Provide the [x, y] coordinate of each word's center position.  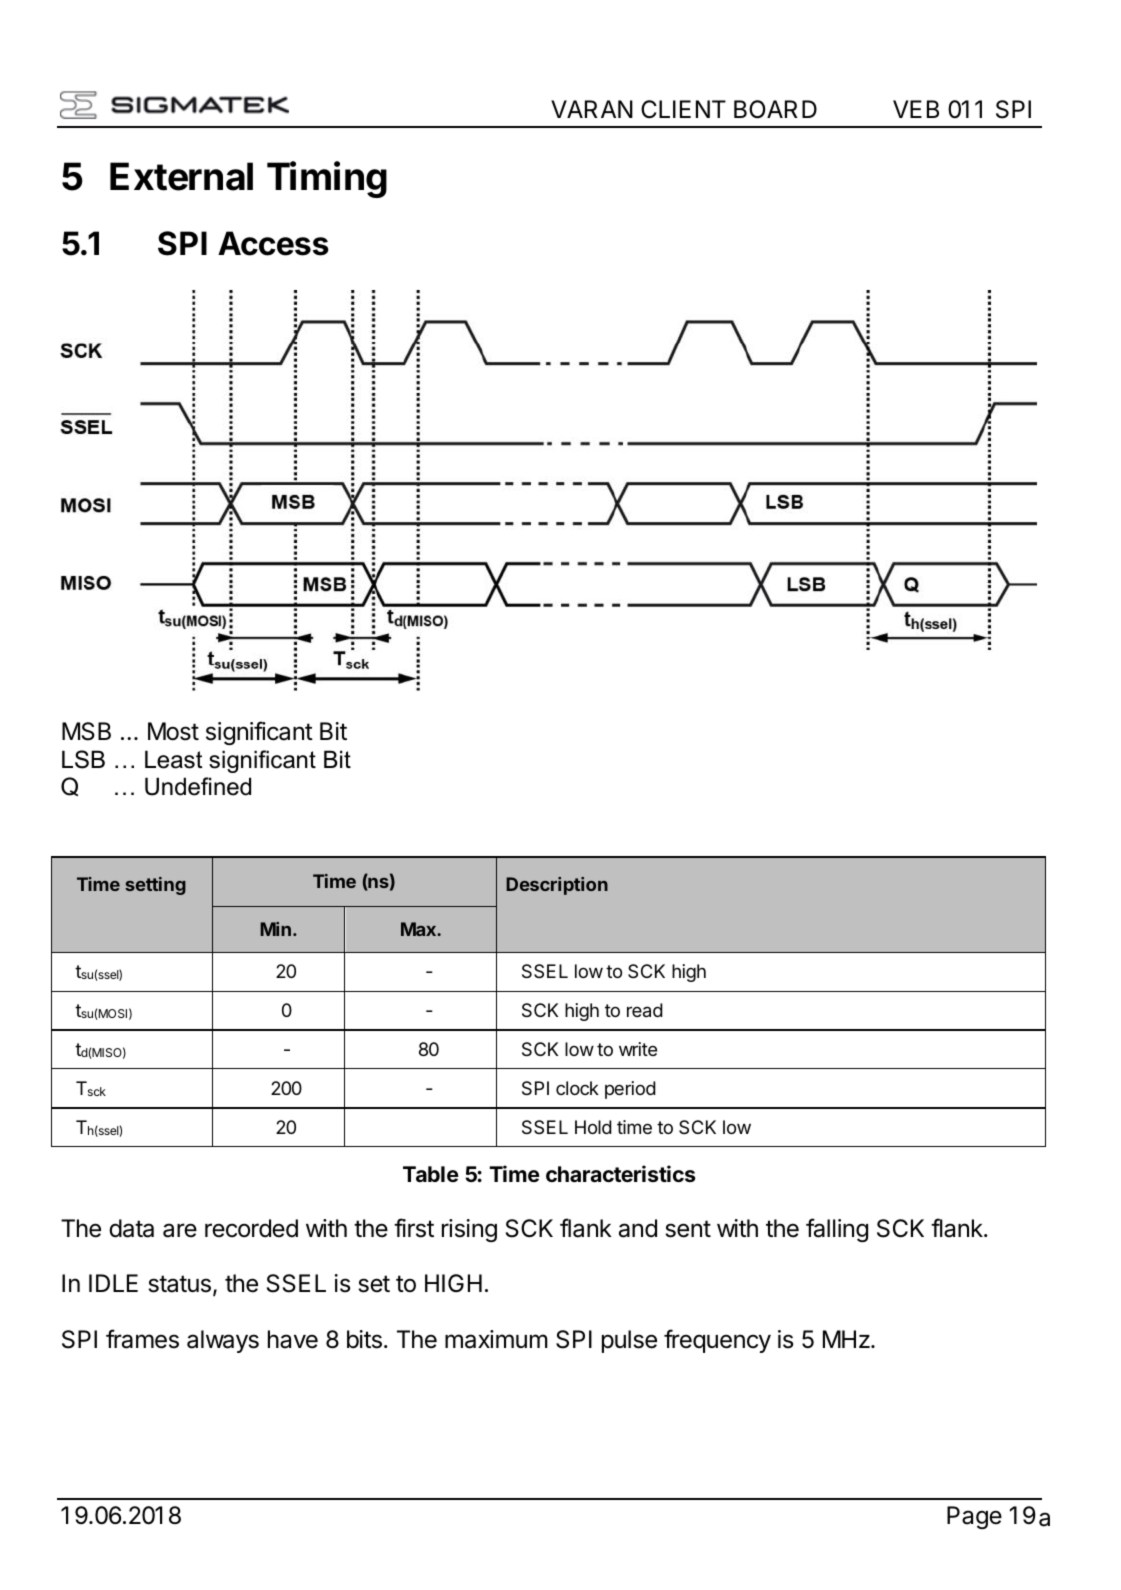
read [645, 1010]
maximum [496, 1339]
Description [557, 886]
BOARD [775, 109]
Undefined [198, 786]
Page [974, 1517]
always [223, 1341]
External [181, 176]
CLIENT [683, 109]
